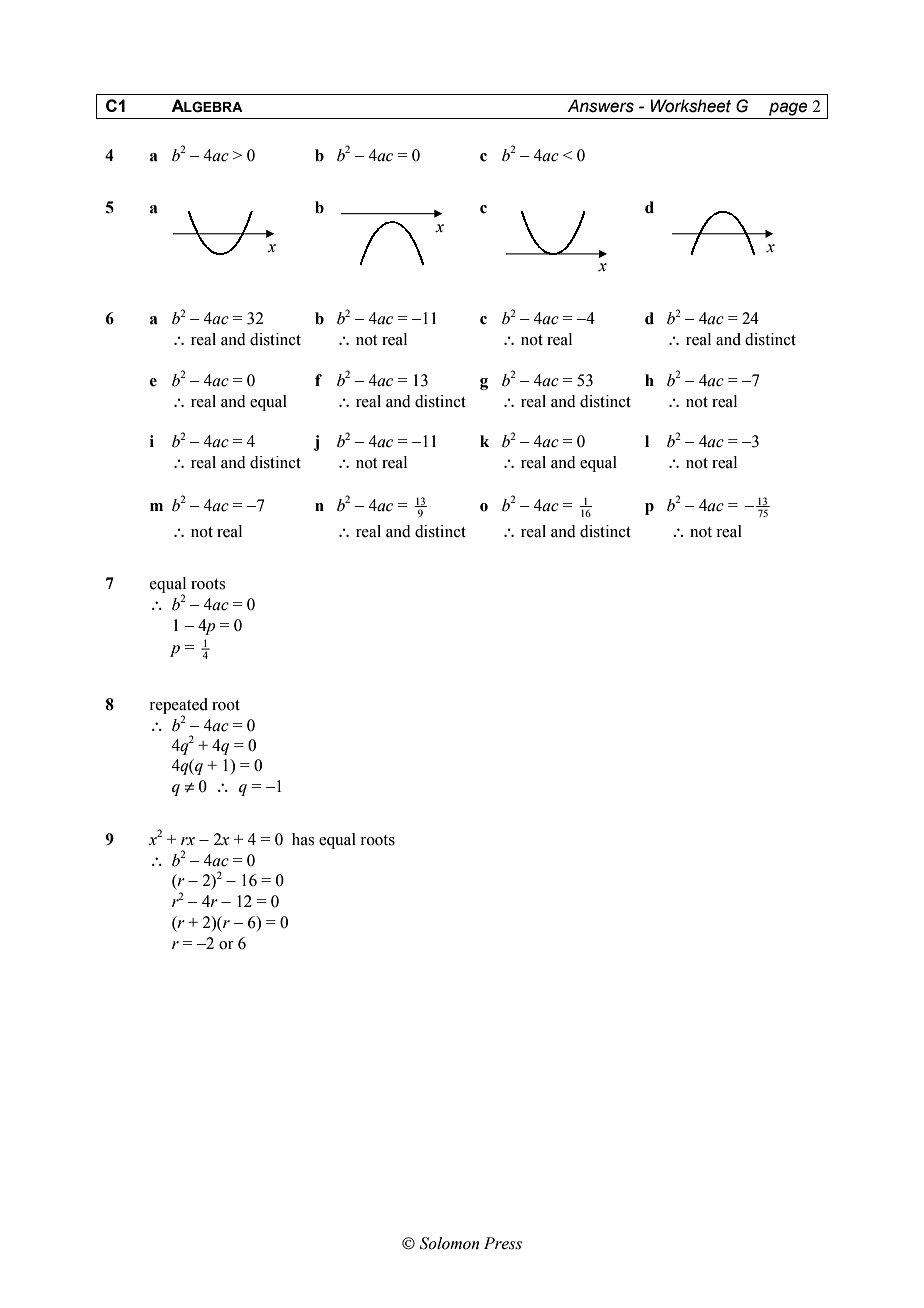  What do you see at coordinates (788, 109) in the page?
I see `page` at bounding box center [788, 109].
